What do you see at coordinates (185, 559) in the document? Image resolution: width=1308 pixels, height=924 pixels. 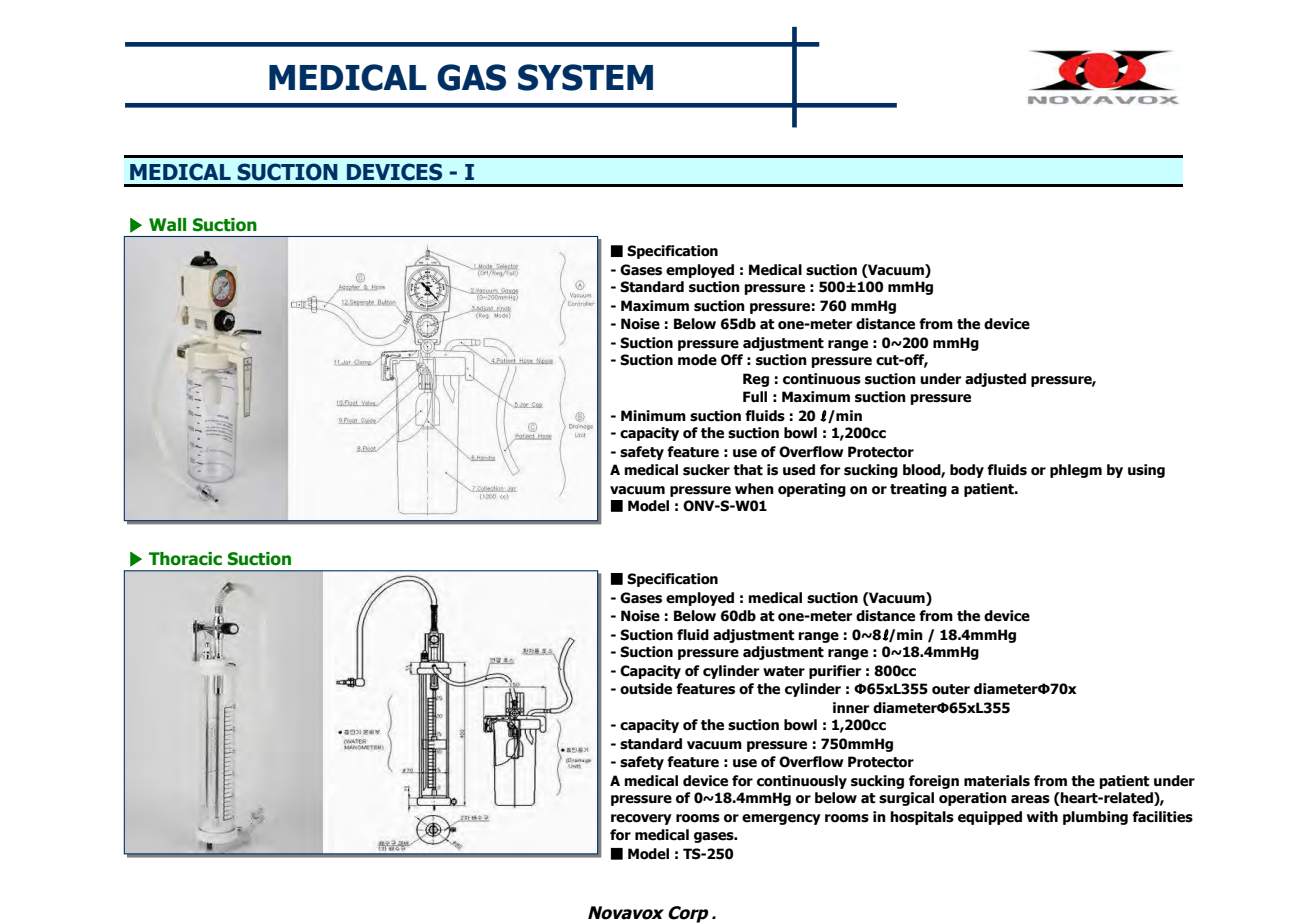 I see `Thoracic` at bounding box center [185, 559].
